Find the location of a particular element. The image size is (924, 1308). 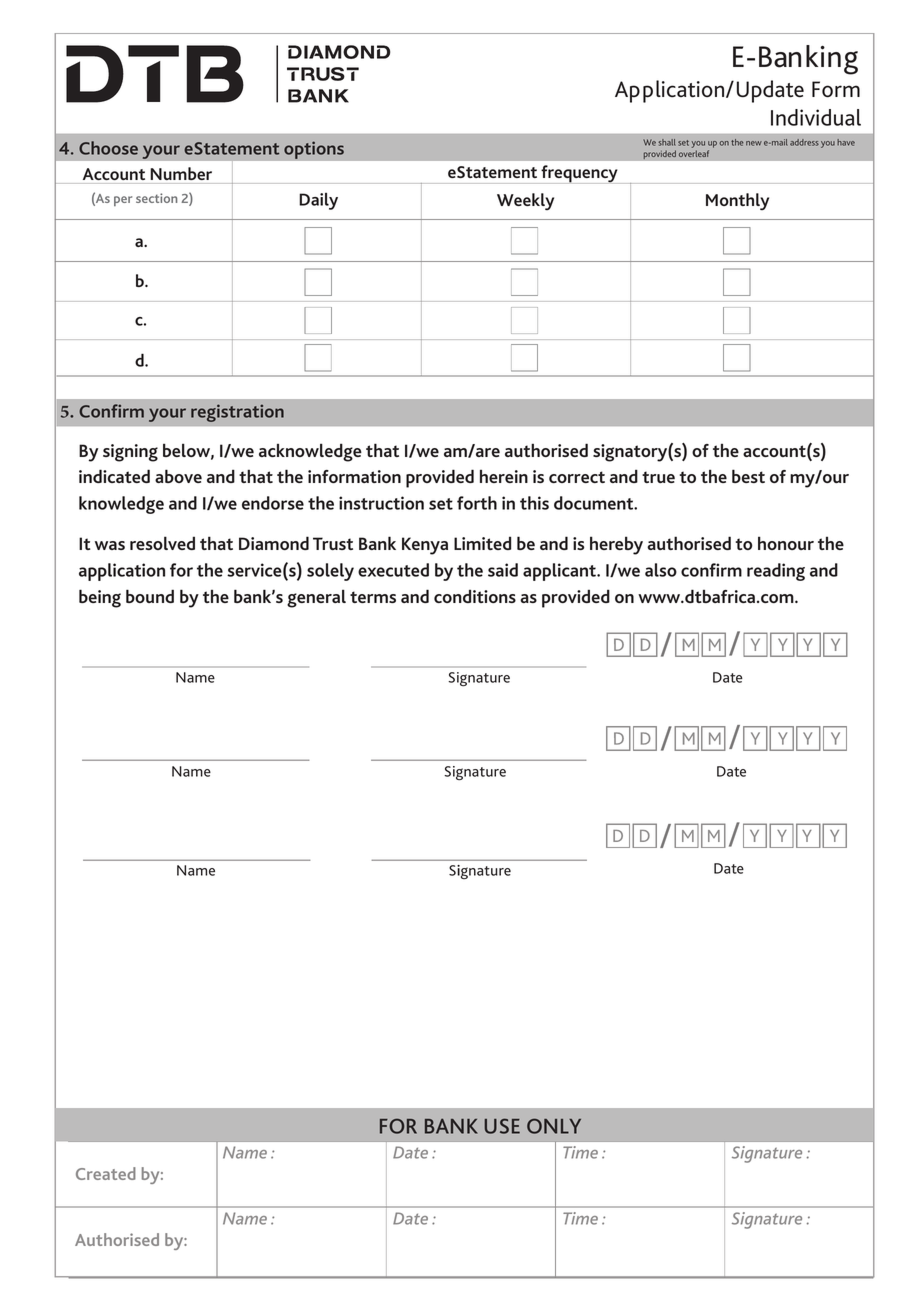

Weekly is located at coordinates (525, 201).
